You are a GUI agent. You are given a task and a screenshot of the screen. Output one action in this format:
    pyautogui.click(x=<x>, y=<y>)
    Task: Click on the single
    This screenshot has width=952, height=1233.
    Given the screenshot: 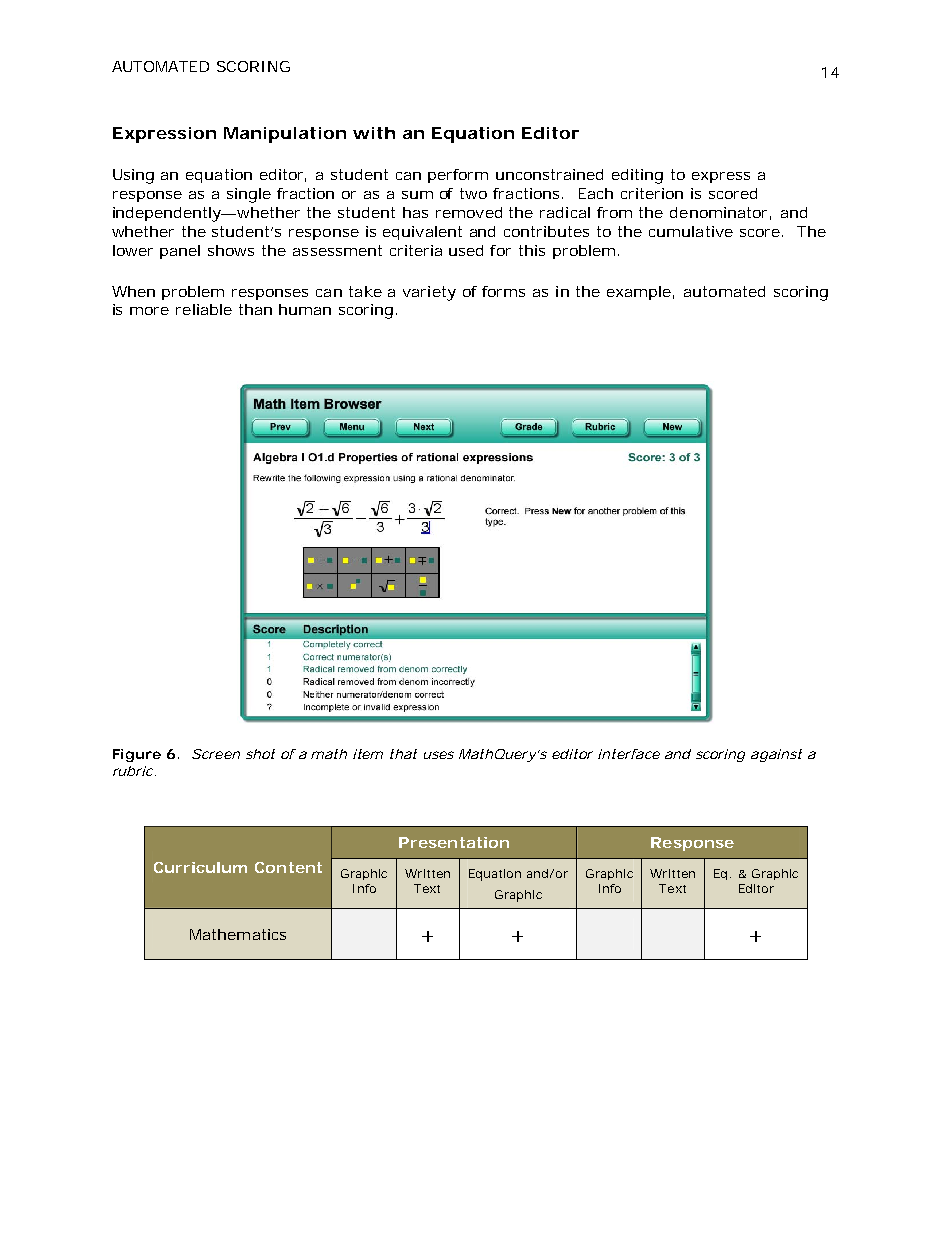 What is the action you would take?
    pyautogui.click(x=249, y=195)
